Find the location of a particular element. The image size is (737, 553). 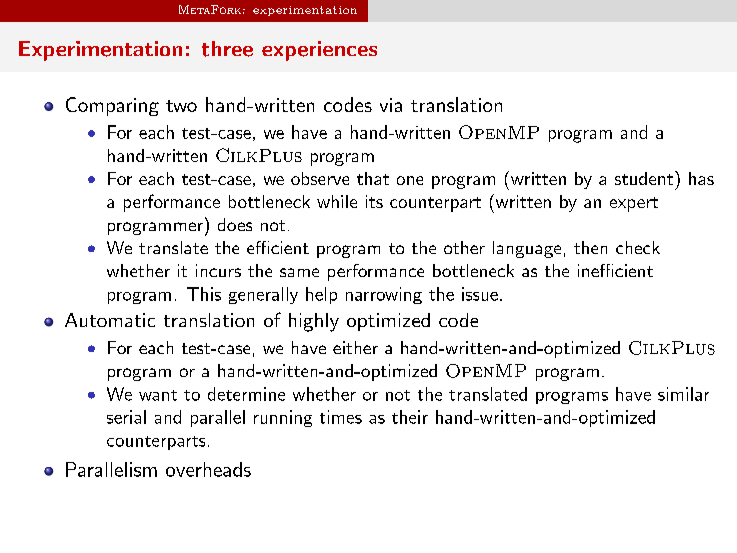

incurs is located at coordinates (218, 270).
